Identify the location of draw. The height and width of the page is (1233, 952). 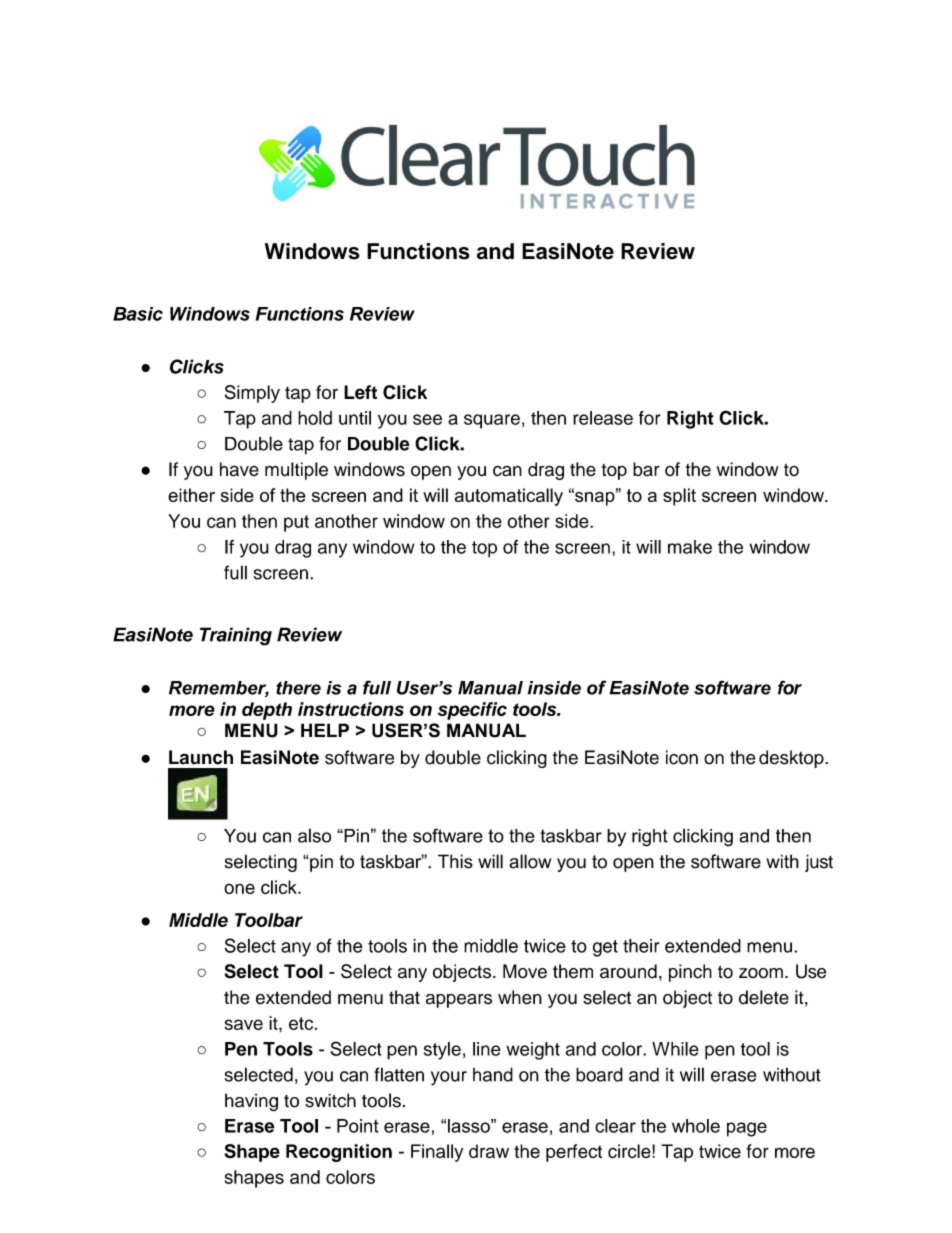
(489, 1151).
